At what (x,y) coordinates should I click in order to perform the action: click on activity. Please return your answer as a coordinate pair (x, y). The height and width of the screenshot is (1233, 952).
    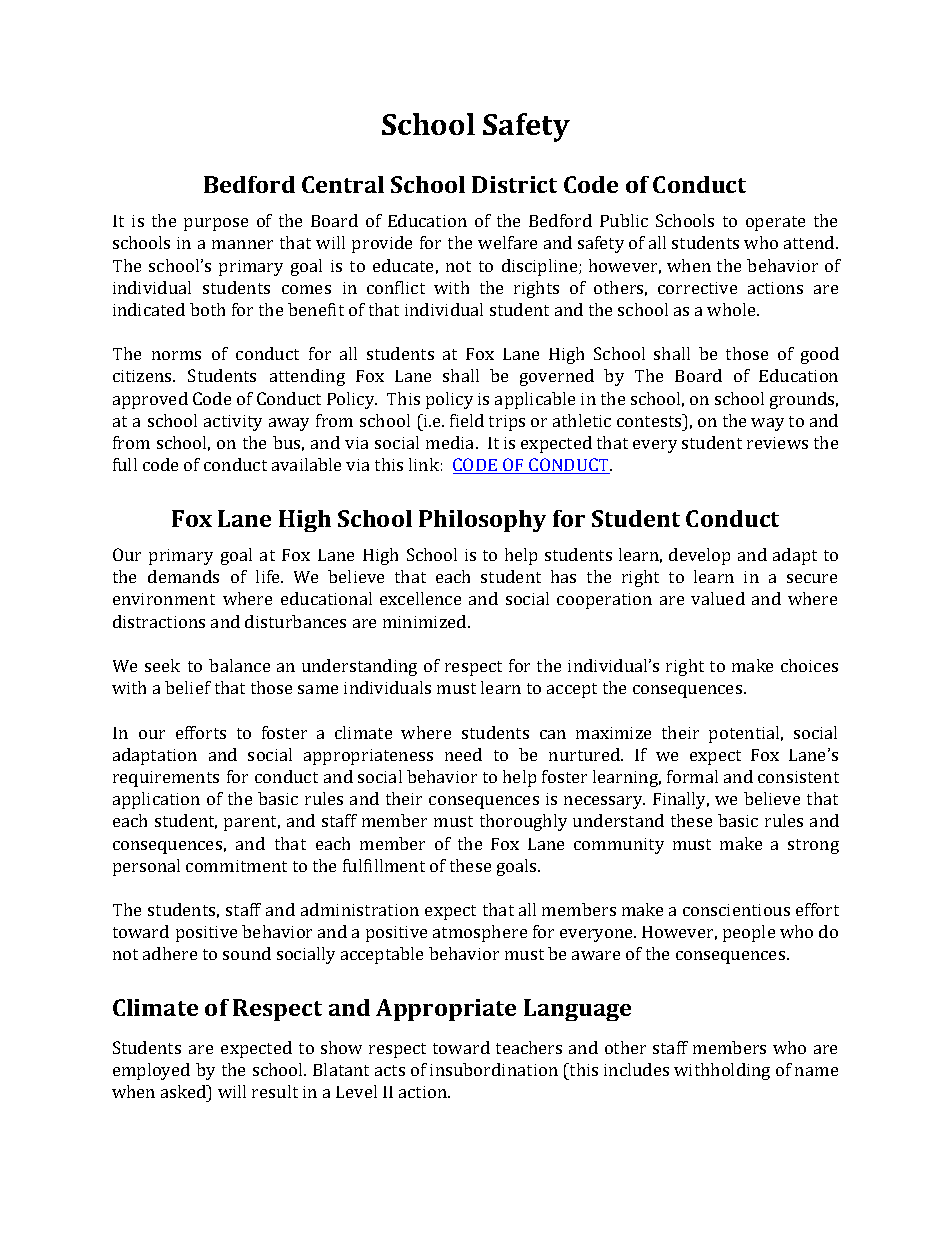
    Looking at the image, I should click on (233, 423).
